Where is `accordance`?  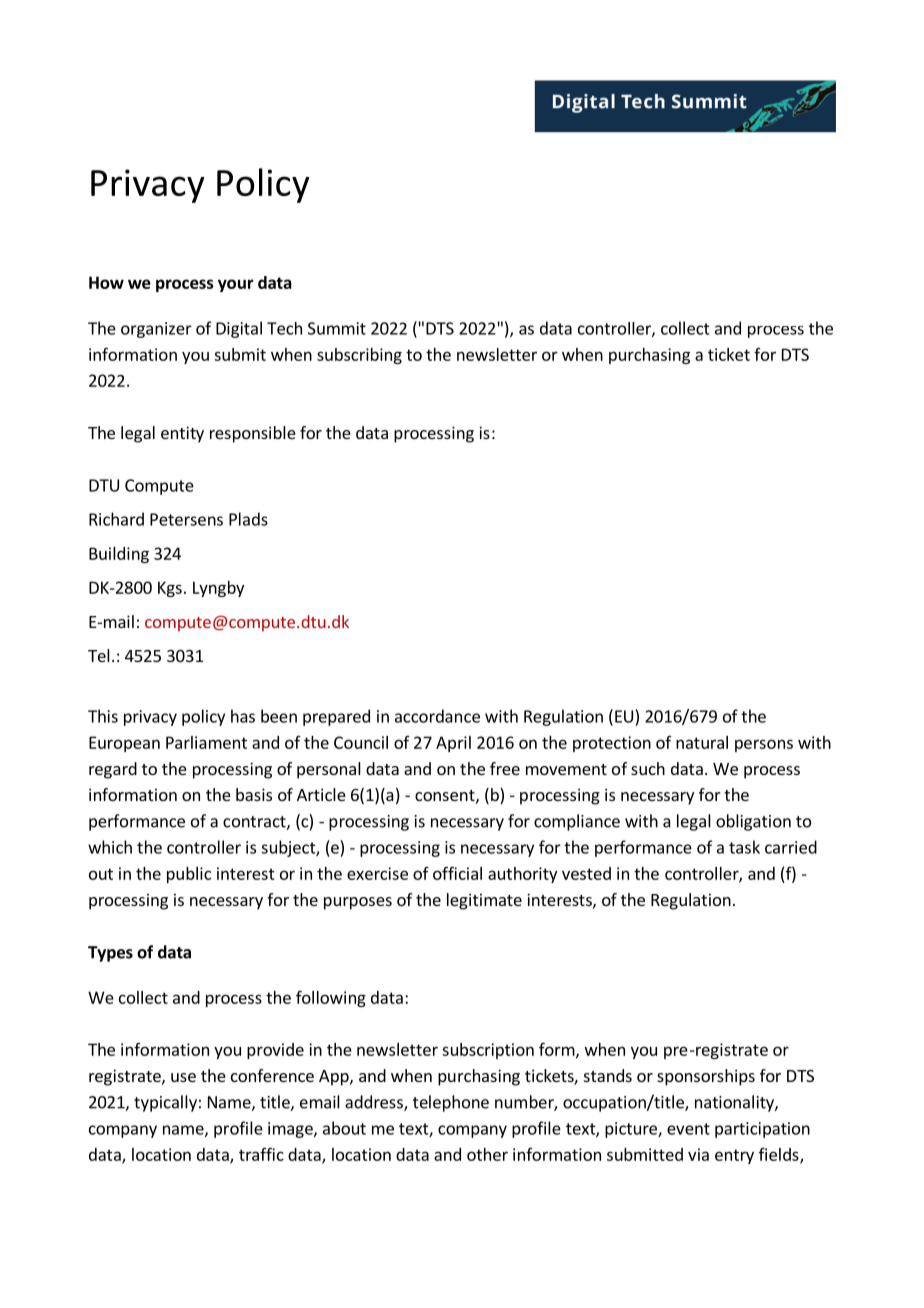 accordance is located at coordinates (437, 716).
